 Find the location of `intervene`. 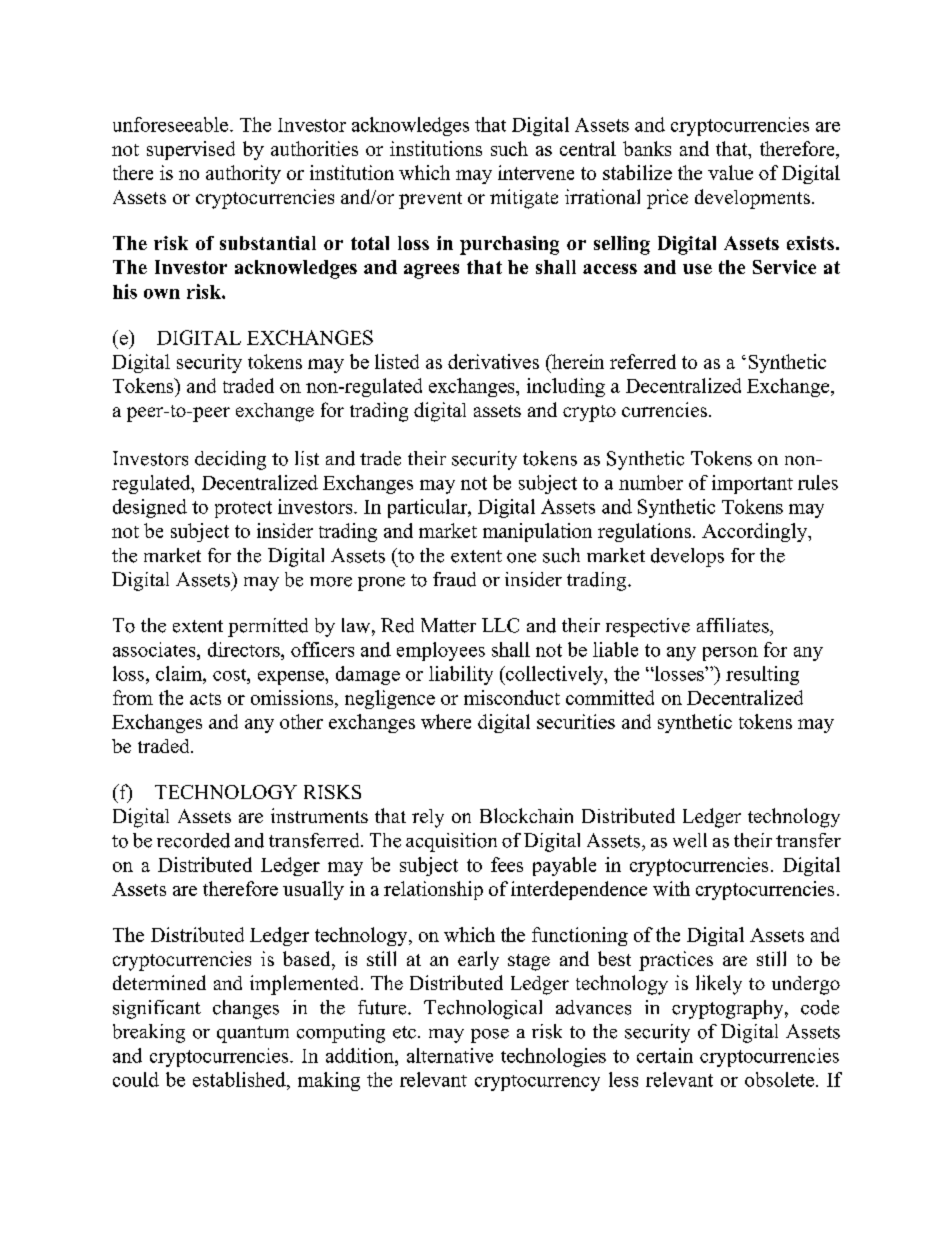

intervene is located at coordinates (536, 172).
